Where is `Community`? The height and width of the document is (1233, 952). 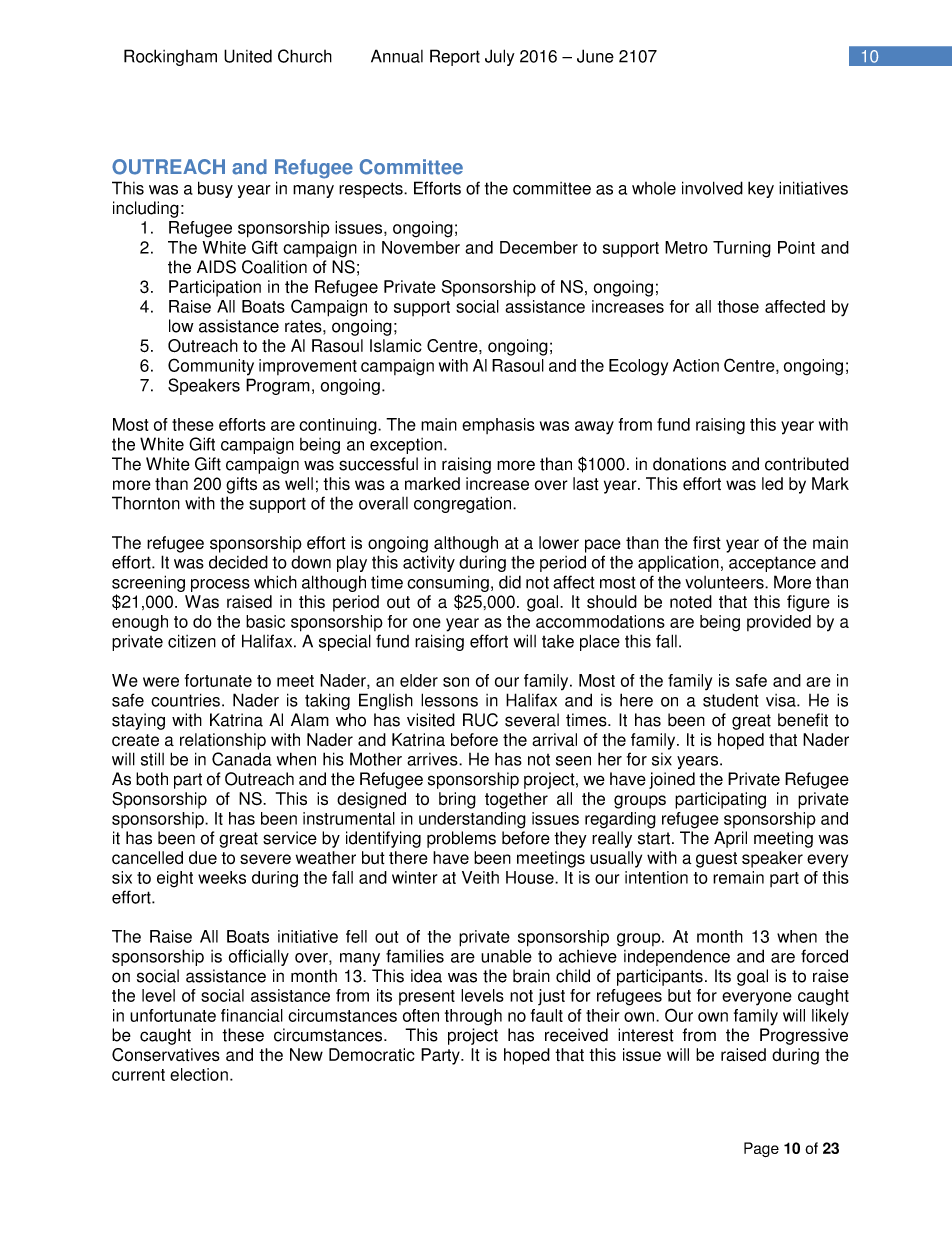
Community is located at coordinates (211, 367).
